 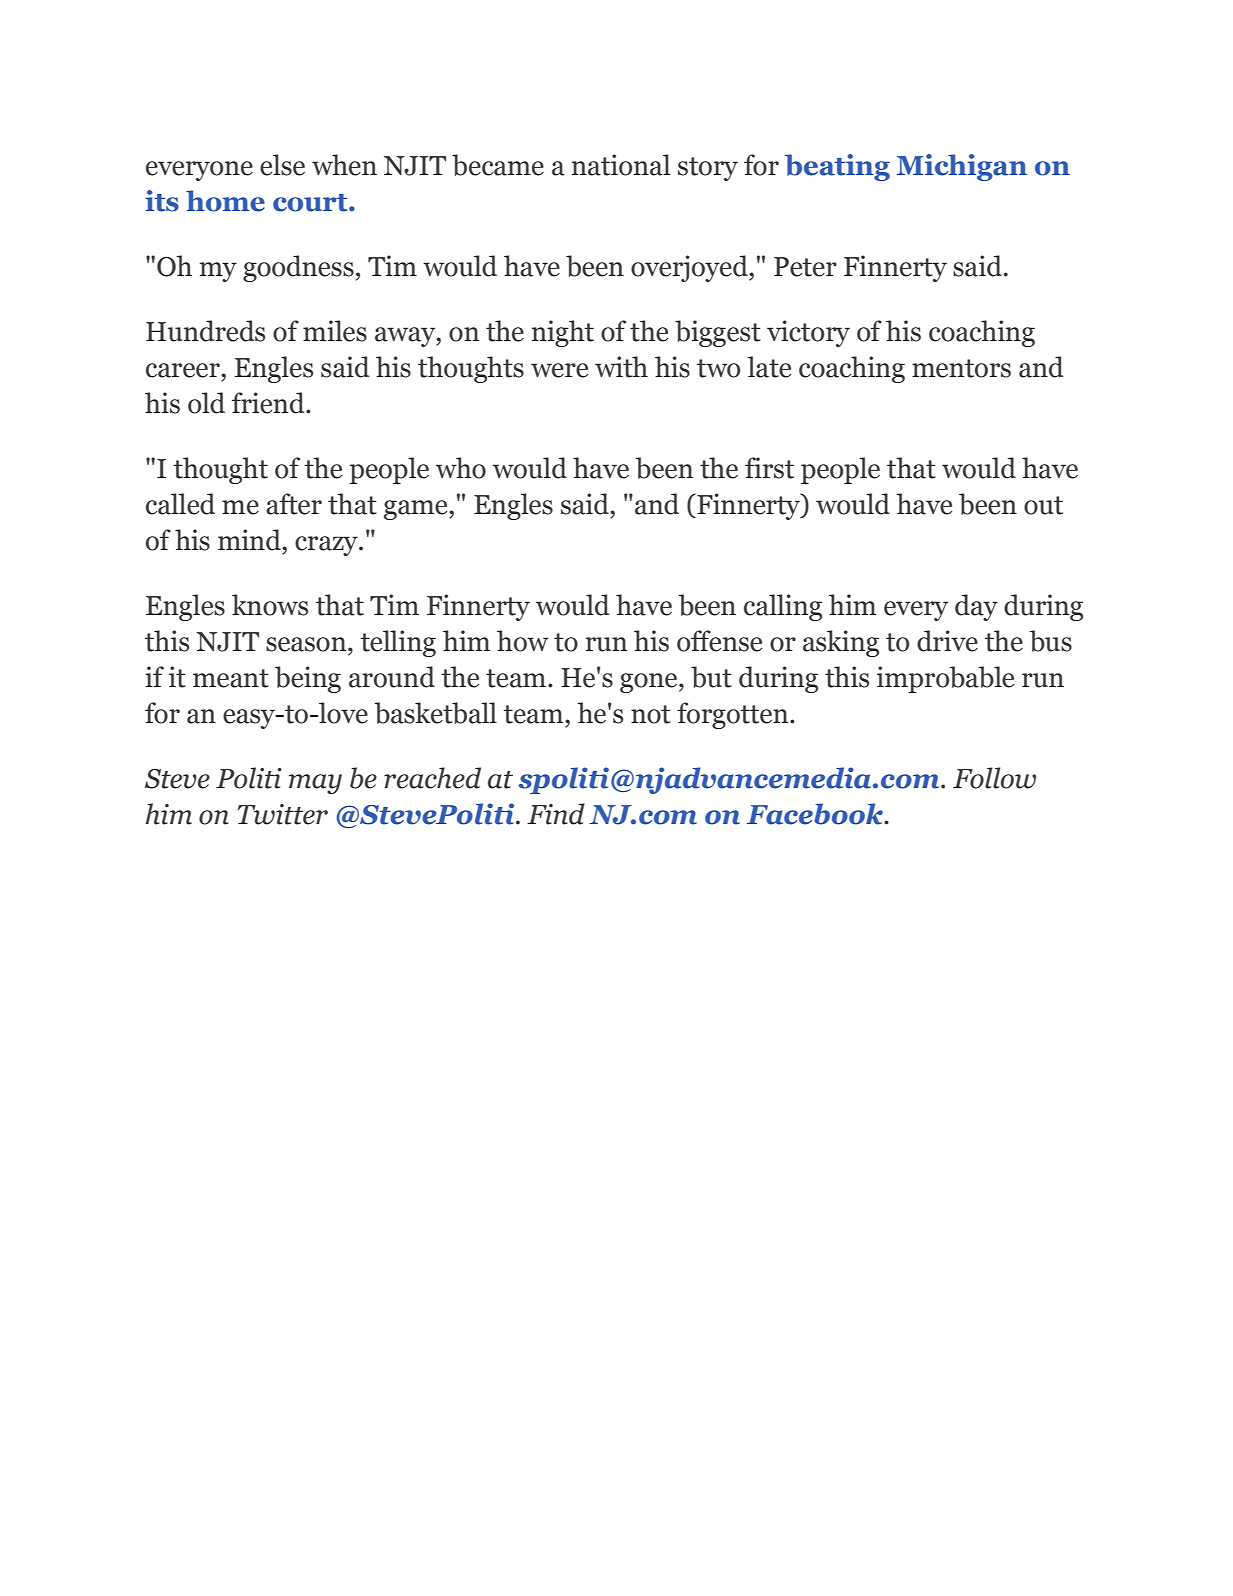 What do you see at coordinates (962, 167) in the image?
I see `Michigan` at bounding box center [962, 167].
